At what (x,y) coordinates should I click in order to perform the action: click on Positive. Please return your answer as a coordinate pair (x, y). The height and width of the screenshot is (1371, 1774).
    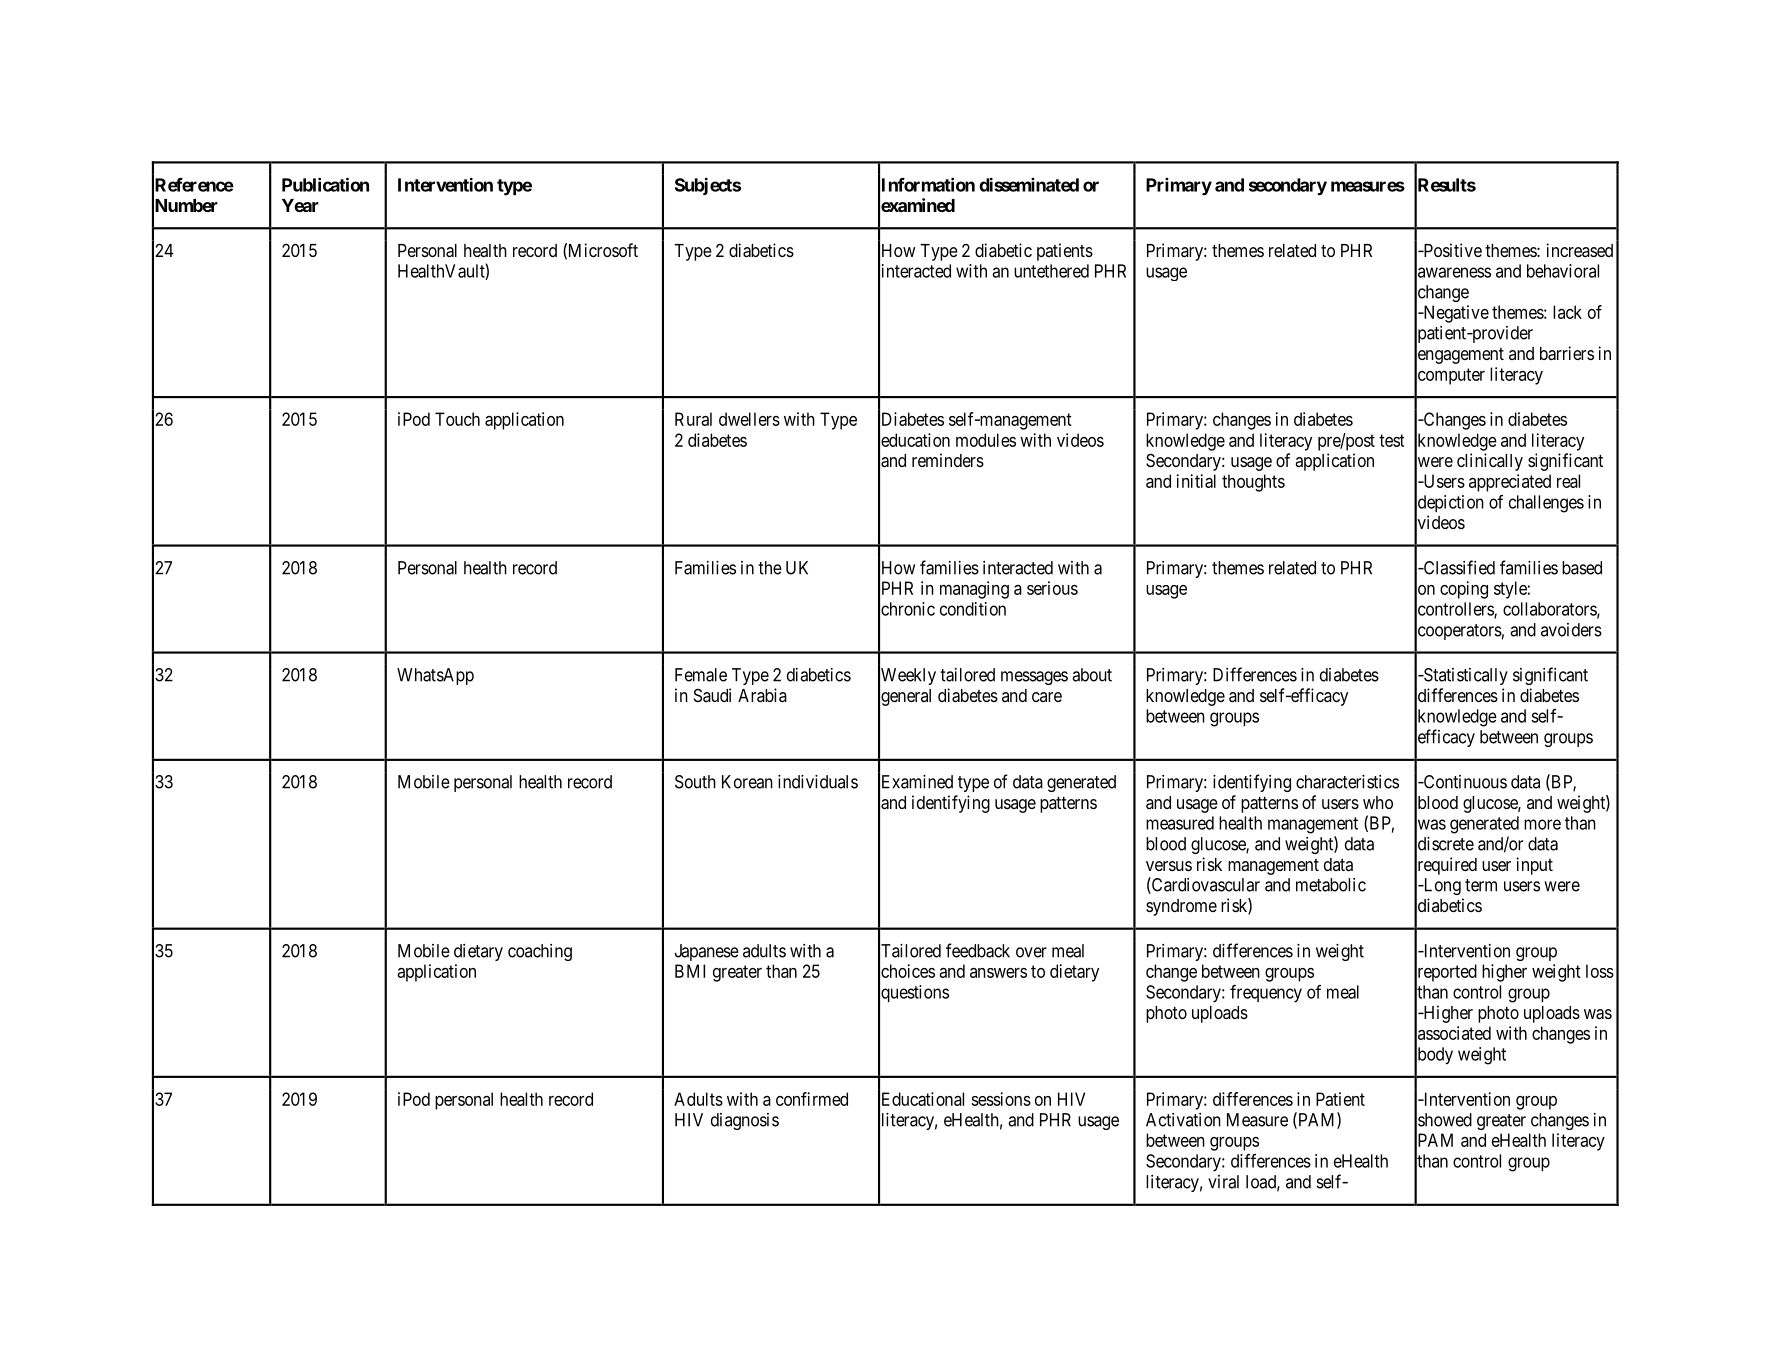
    Looking at the image, I should click on (1451, 250).
